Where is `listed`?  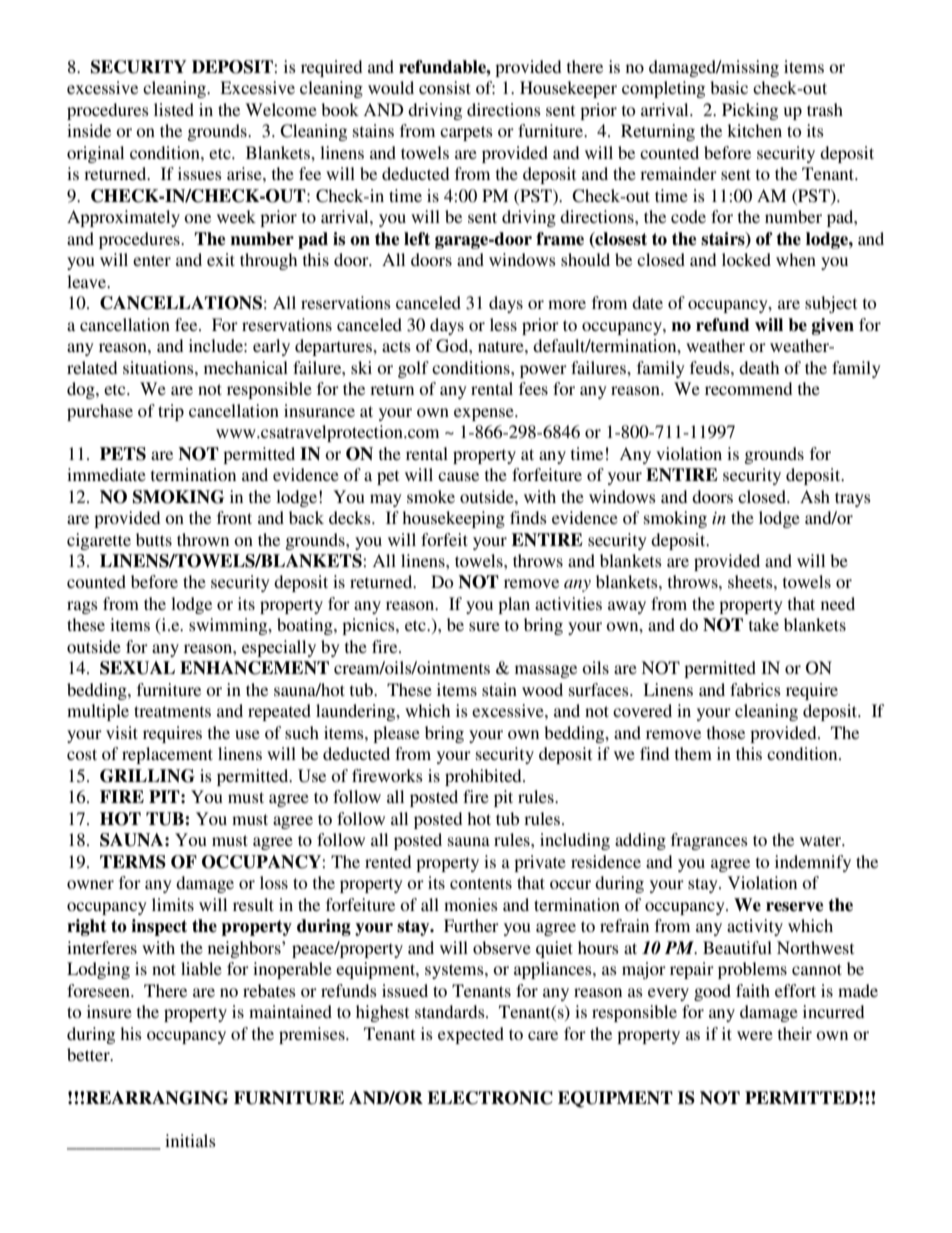
listed is located at coordinates (174, 109).
